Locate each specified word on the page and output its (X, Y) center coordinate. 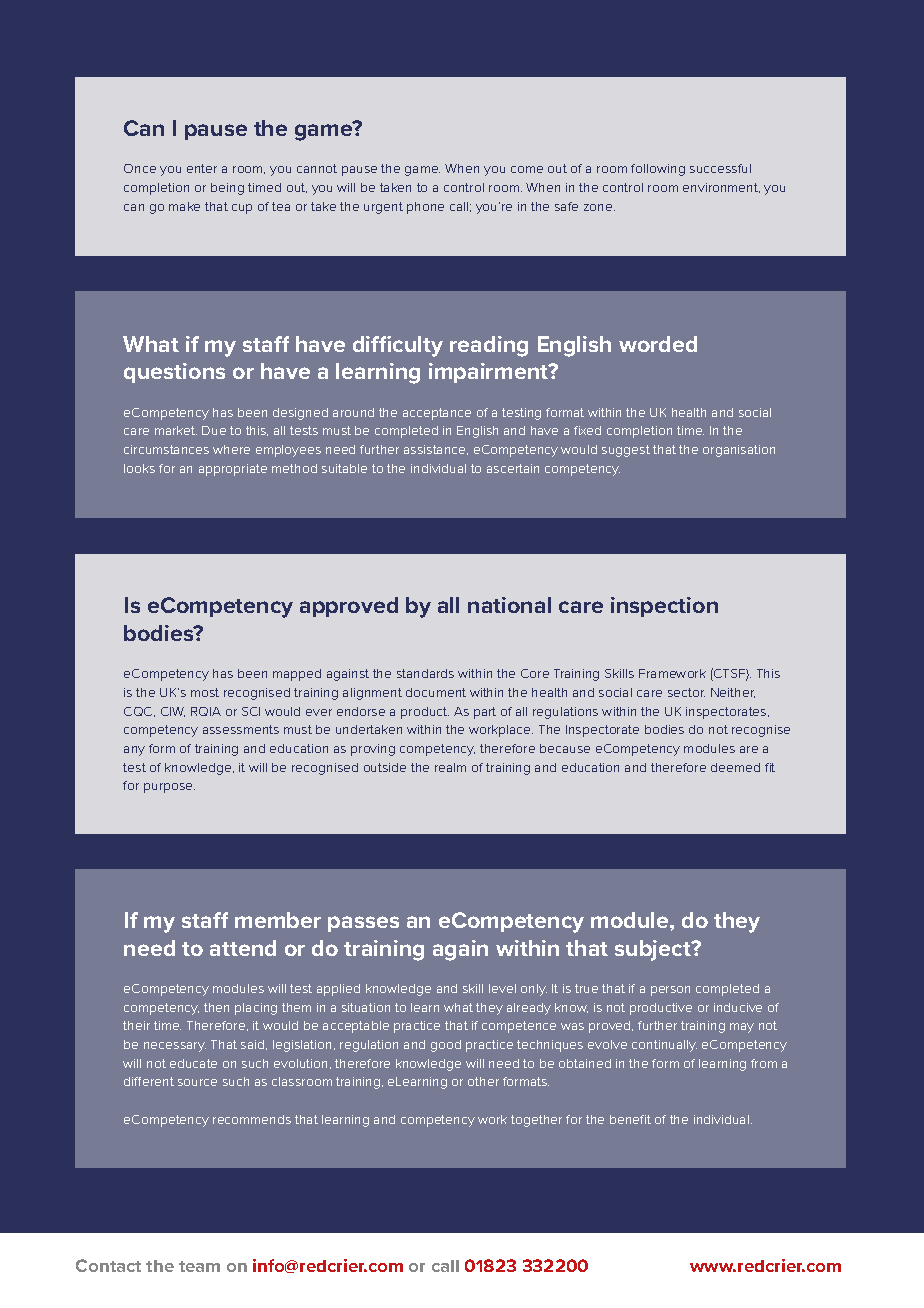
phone (425, 208)
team (199, 1266)
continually (664, 1046)
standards (425, 673)
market (176, 430)
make (184, 206)
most (205, 692)
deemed (735, 767)
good (446, 1046)
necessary (175, 1047)
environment (721, 188)
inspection (664, 607)
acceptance (437, 414)
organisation (739, 451)
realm (450, 767)
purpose (169, 788)
